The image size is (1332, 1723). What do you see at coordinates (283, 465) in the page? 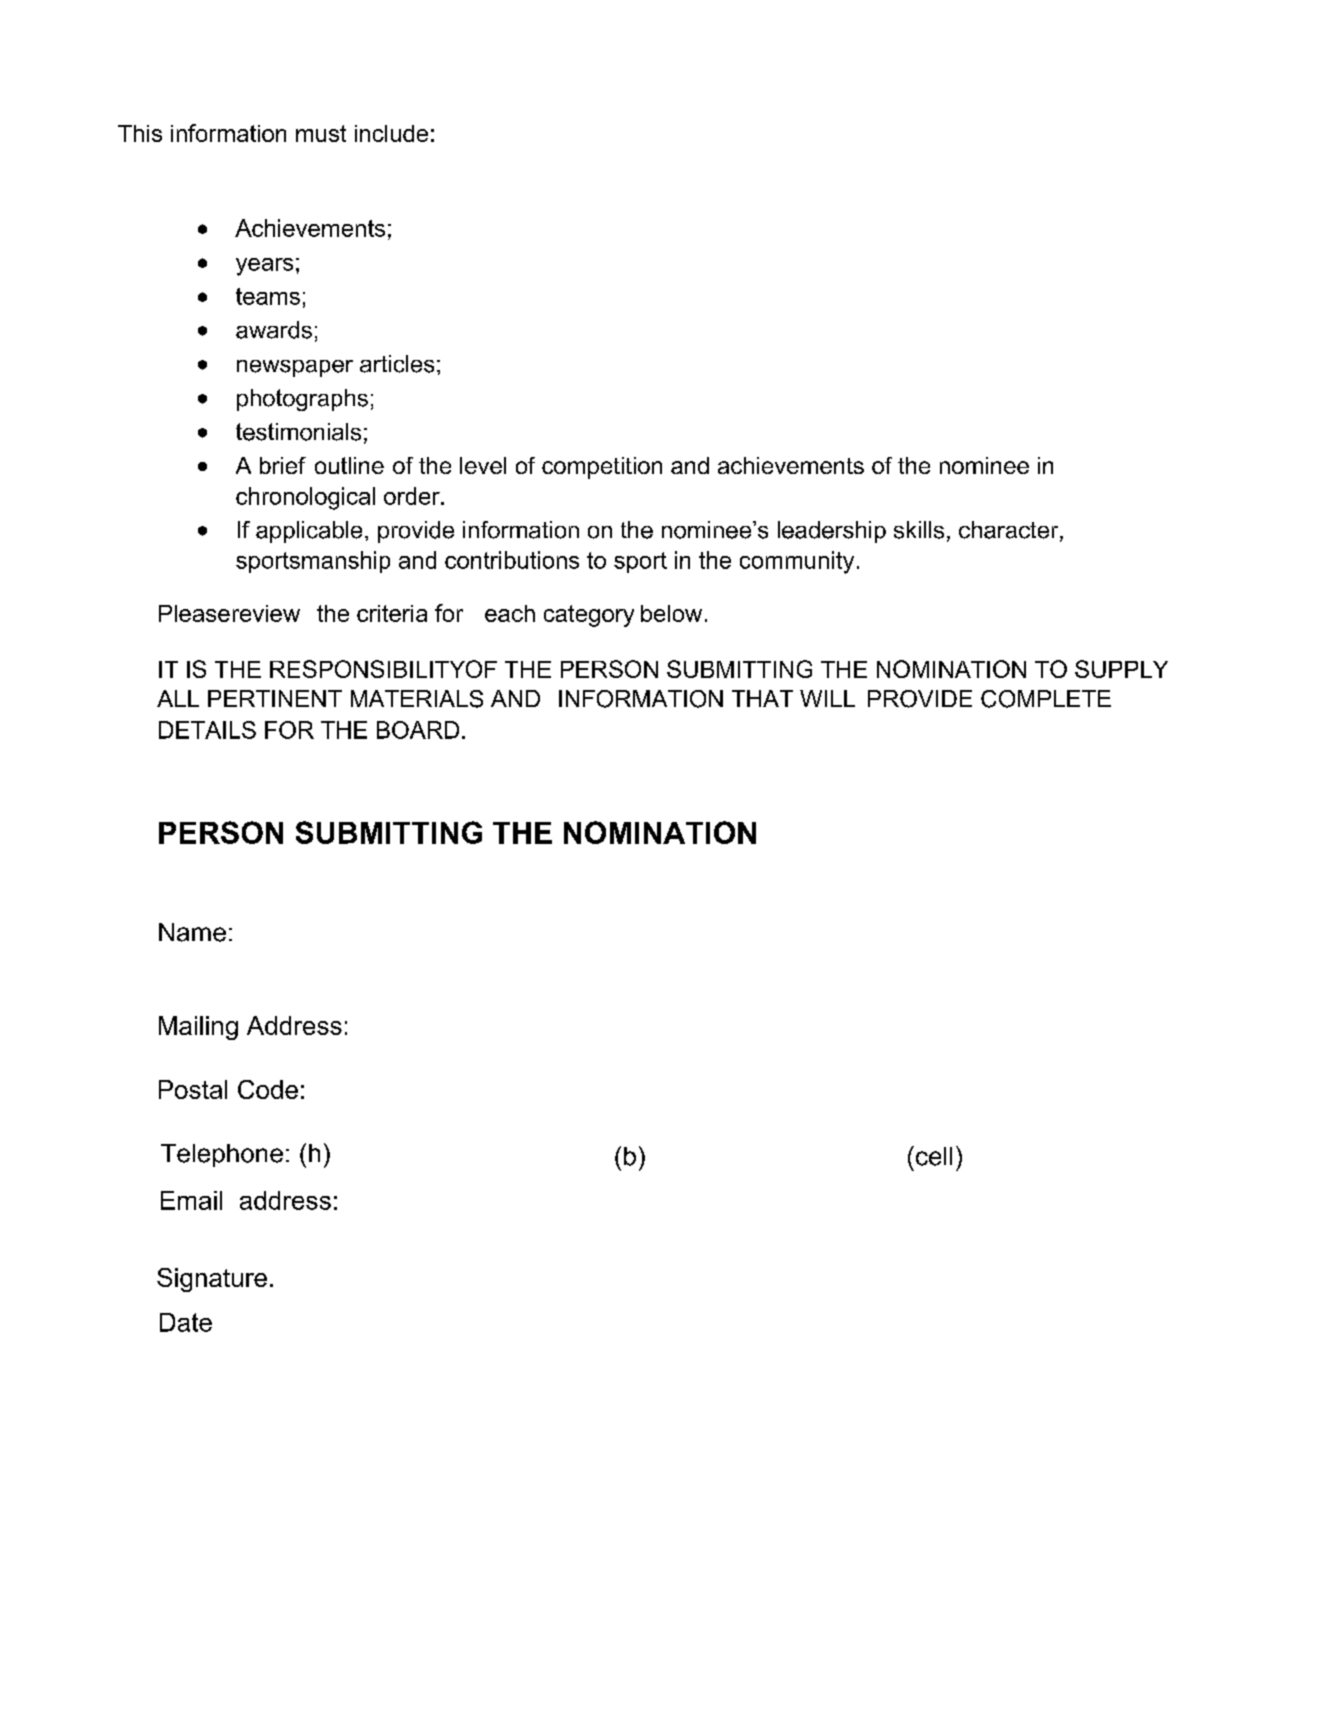
I see `brief` at bounding box center [283, 465].
